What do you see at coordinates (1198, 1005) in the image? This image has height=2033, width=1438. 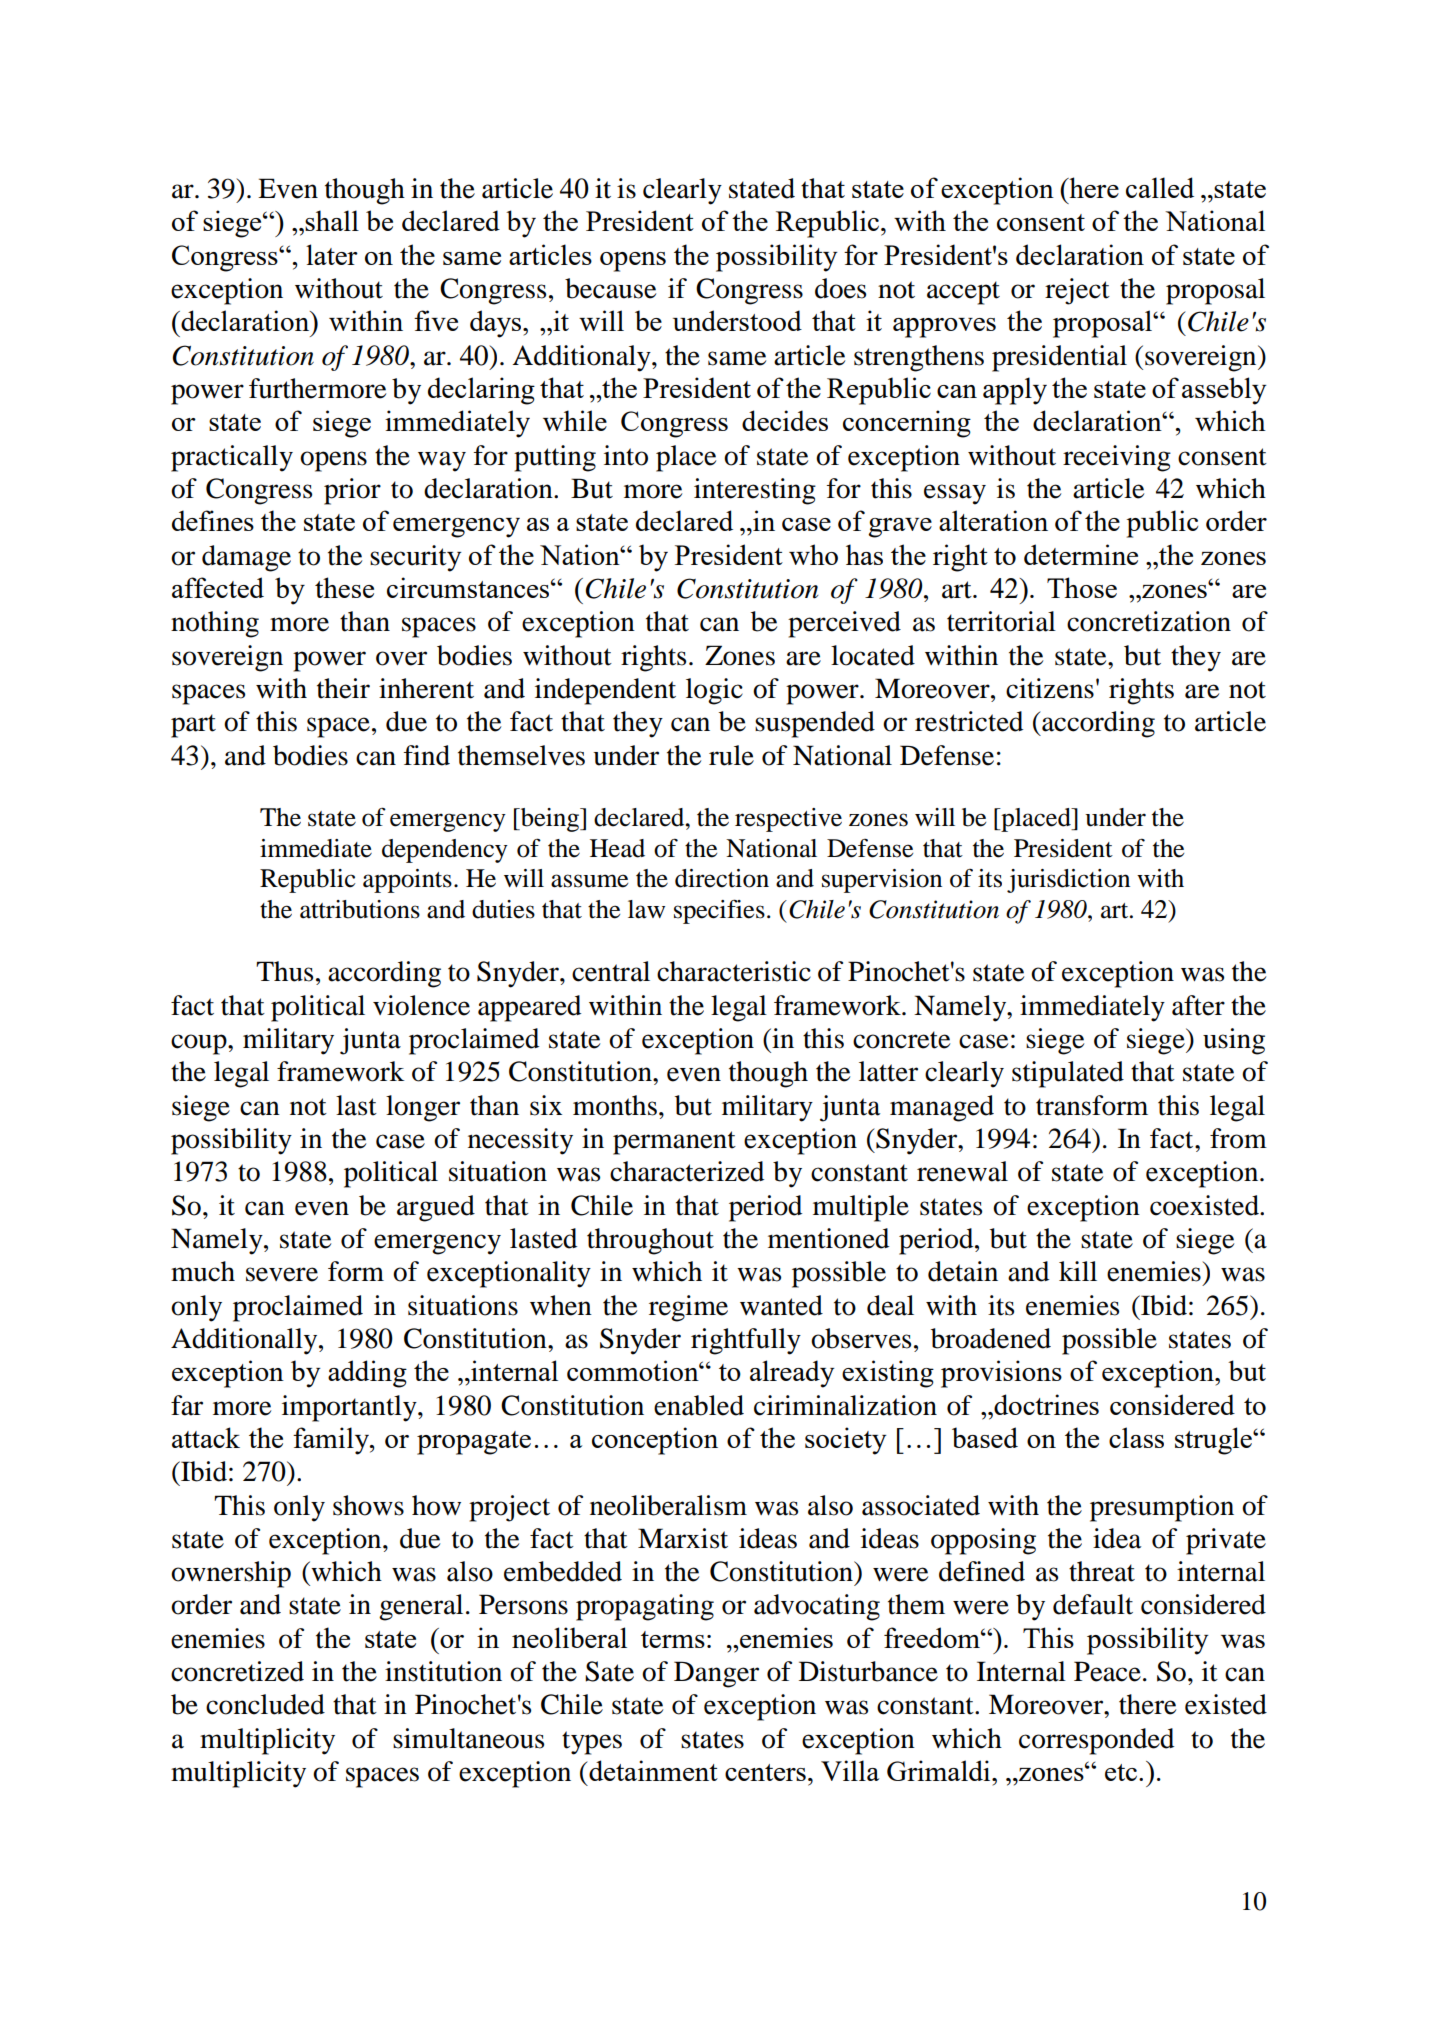 I see `after` at bounding box center [1198, 1005].
